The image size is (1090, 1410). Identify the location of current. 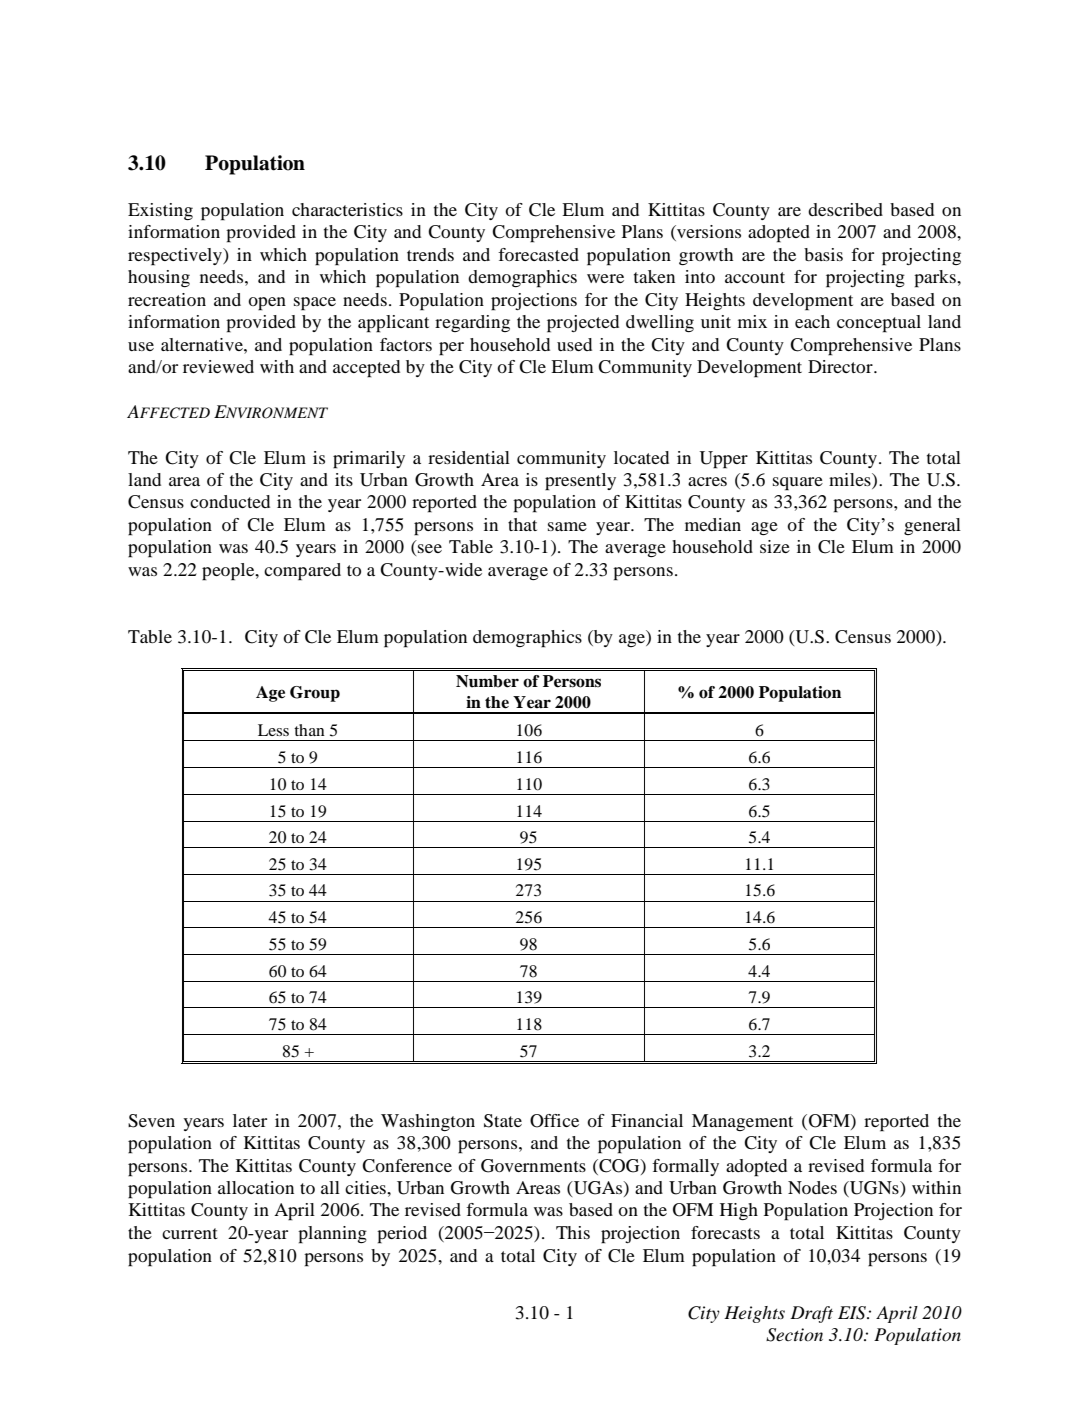
(190, 1233).
